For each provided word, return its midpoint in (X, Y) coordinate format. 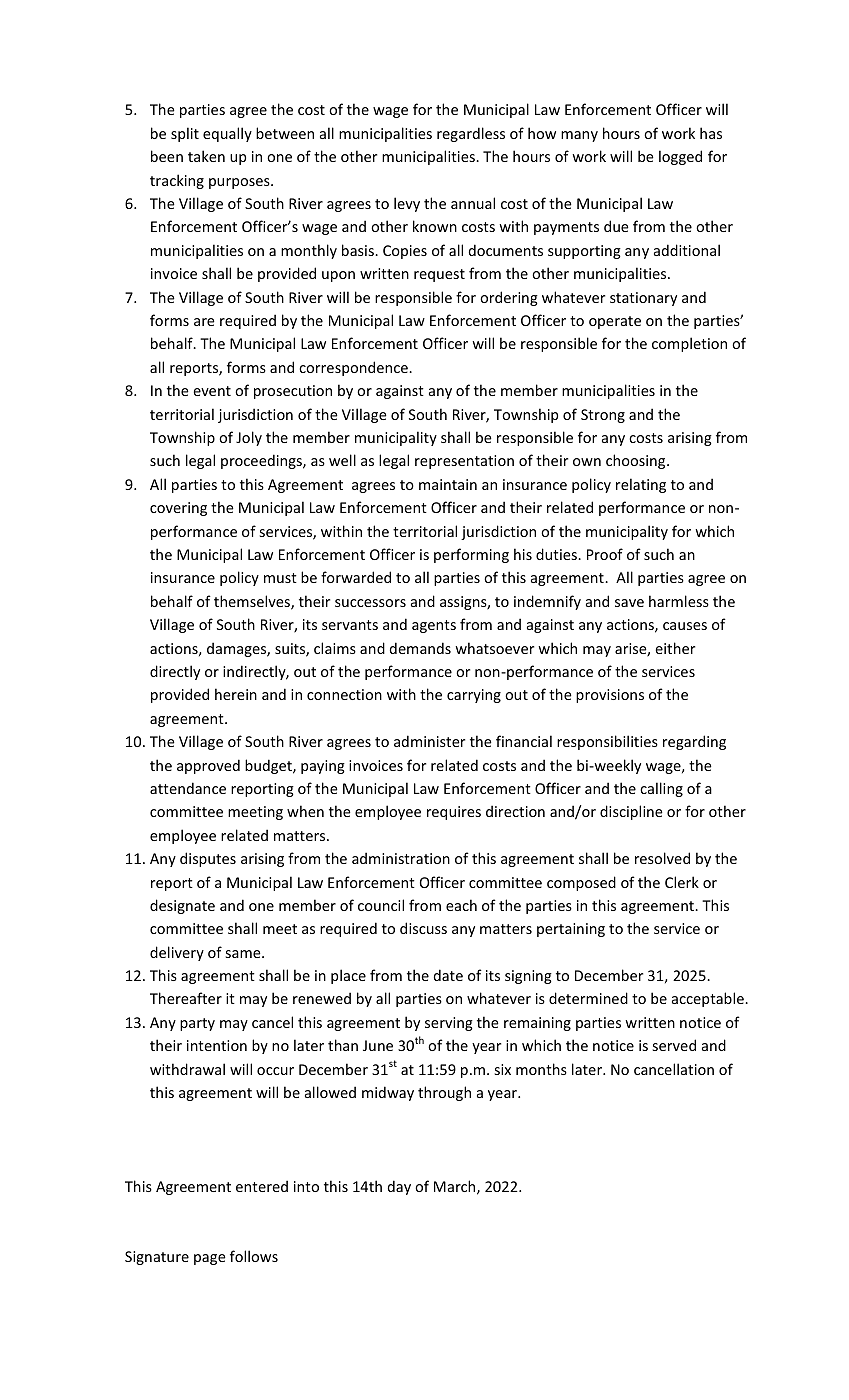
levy (407, 204)
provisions (610, 696)
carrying (474, 696)
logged (680, 157)
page (210, 1259)
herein (236, 694)
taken (206, 156)
